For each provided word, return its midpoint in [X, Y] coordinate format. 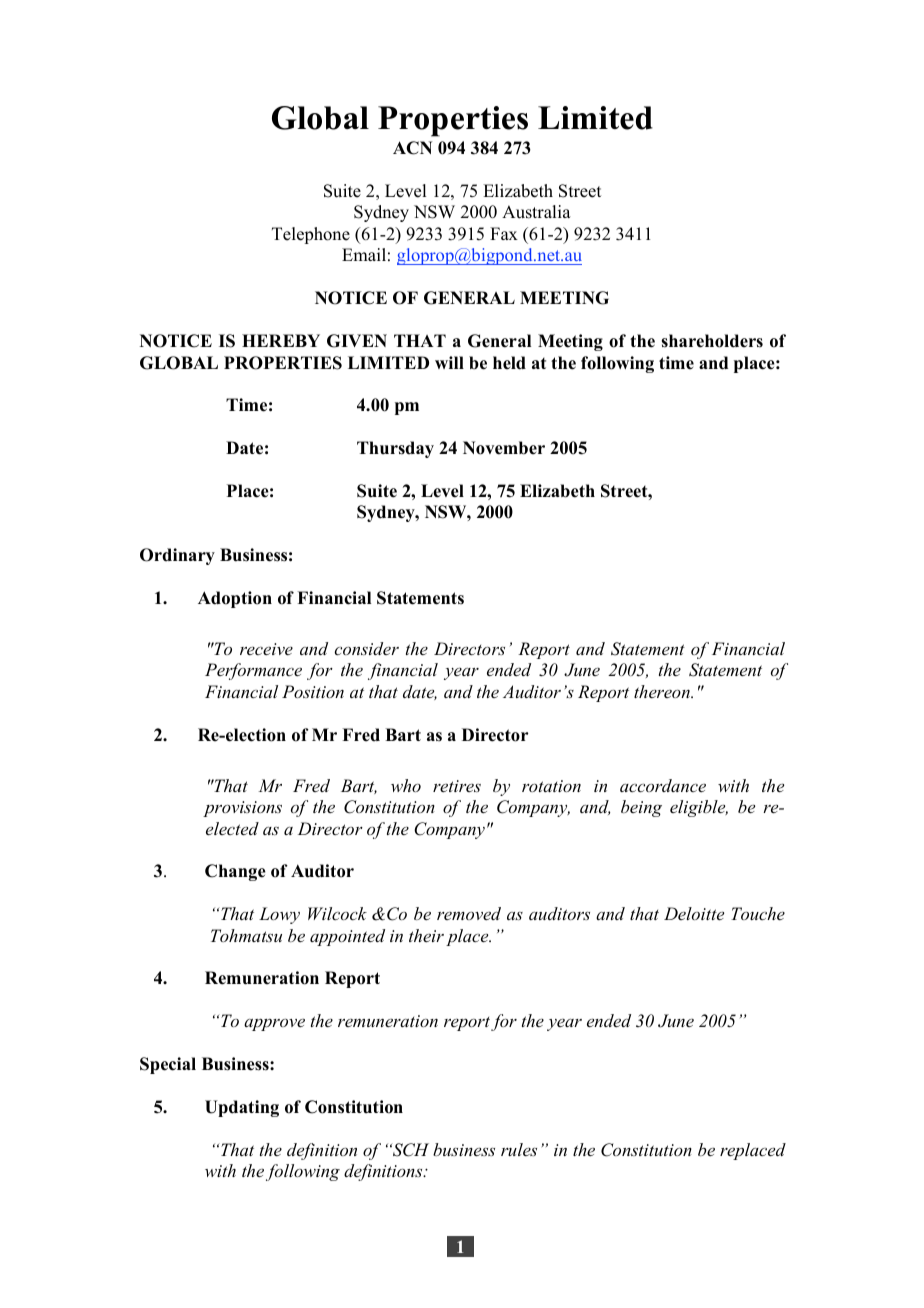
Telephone [311, 235]
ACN [412, 148]
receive [266, 649]
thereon [663, 691]
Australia [536, 212]
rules [519, 1149]
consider [366, 648]
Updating [242, 1108]
